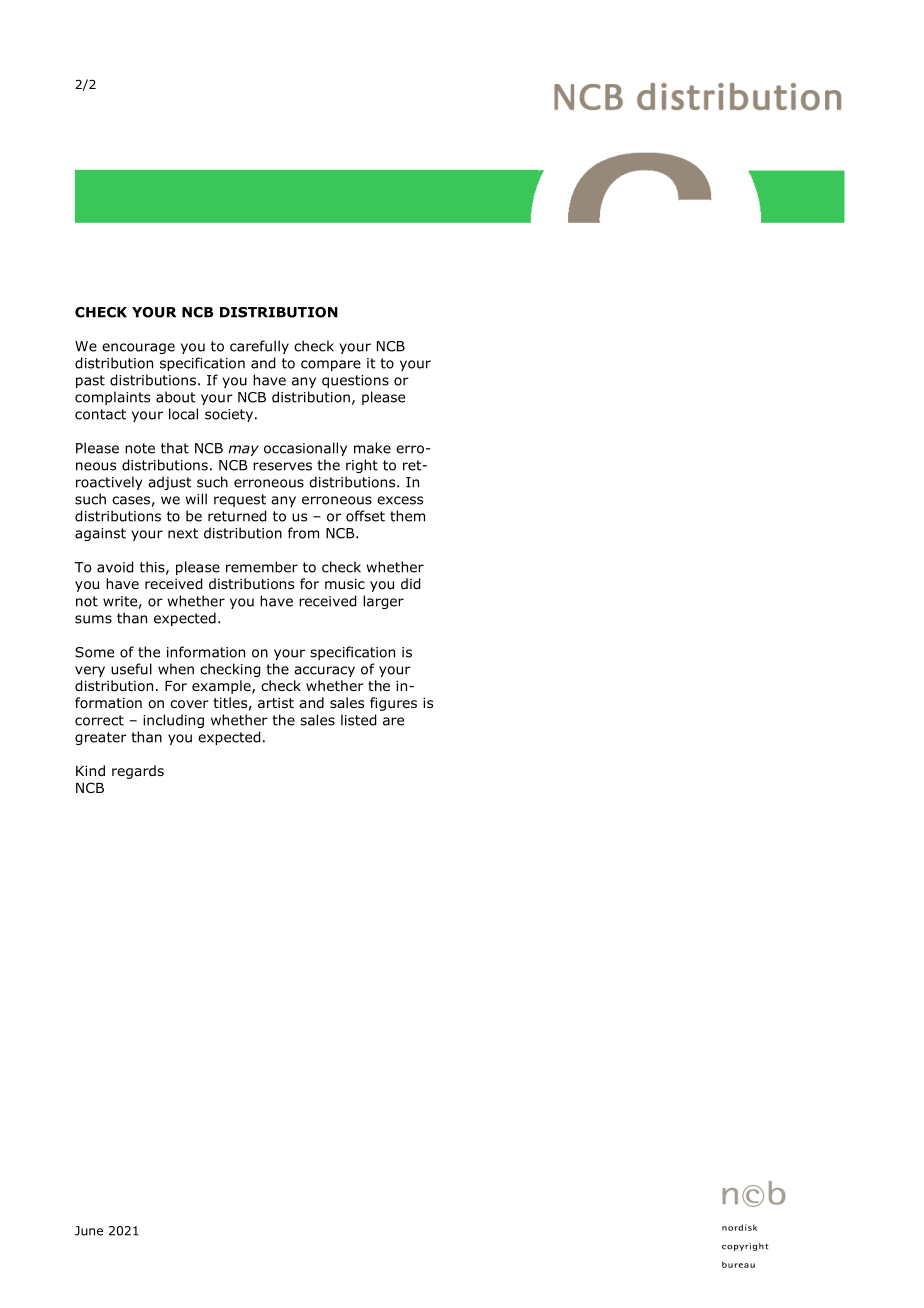 The image size is (924, 1308). Describe the element at coordinates (383, 602) in the screenshot. I see `larger` at that location.
